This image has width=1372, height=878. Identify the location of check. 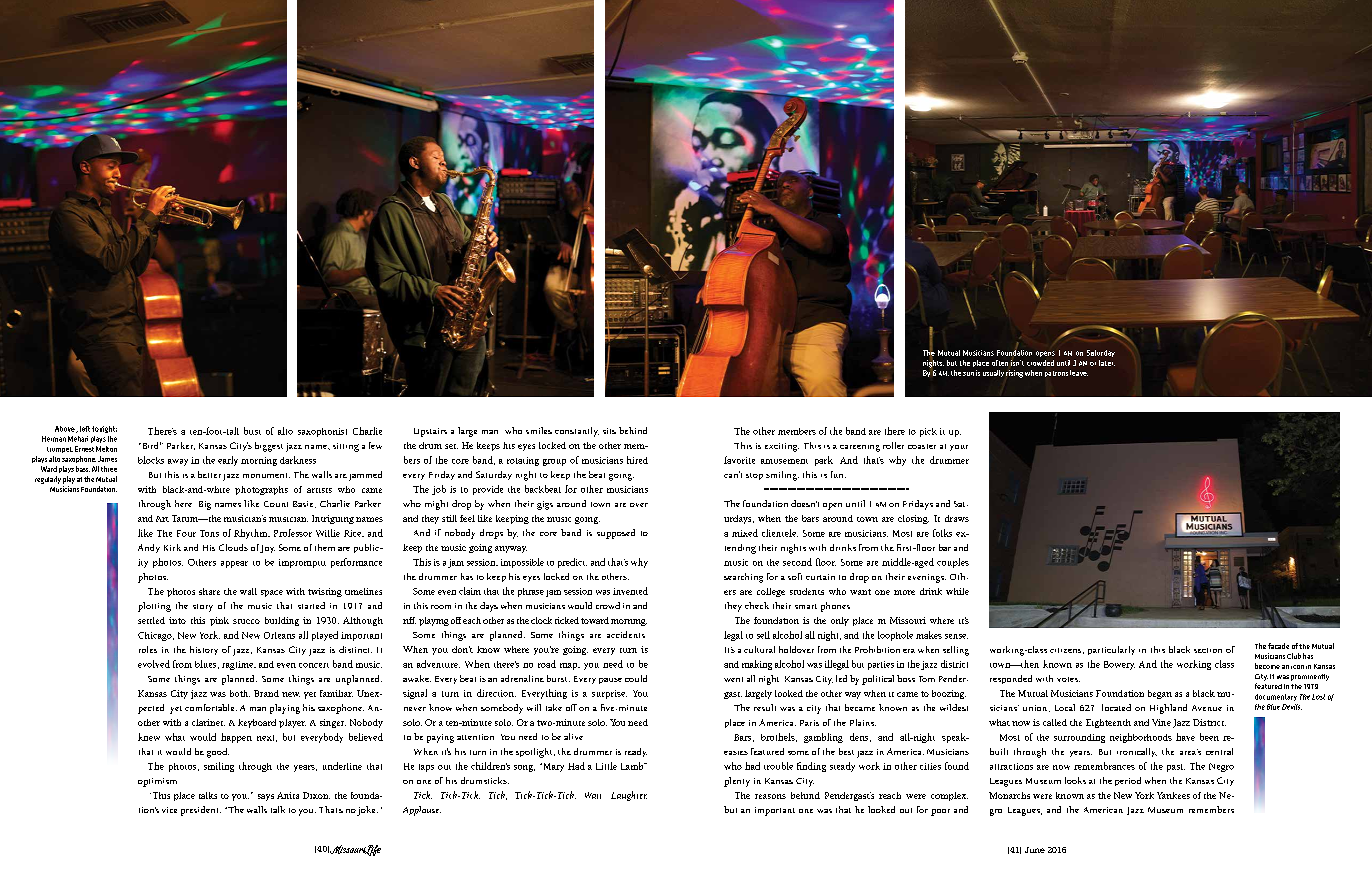
(757, 605).
